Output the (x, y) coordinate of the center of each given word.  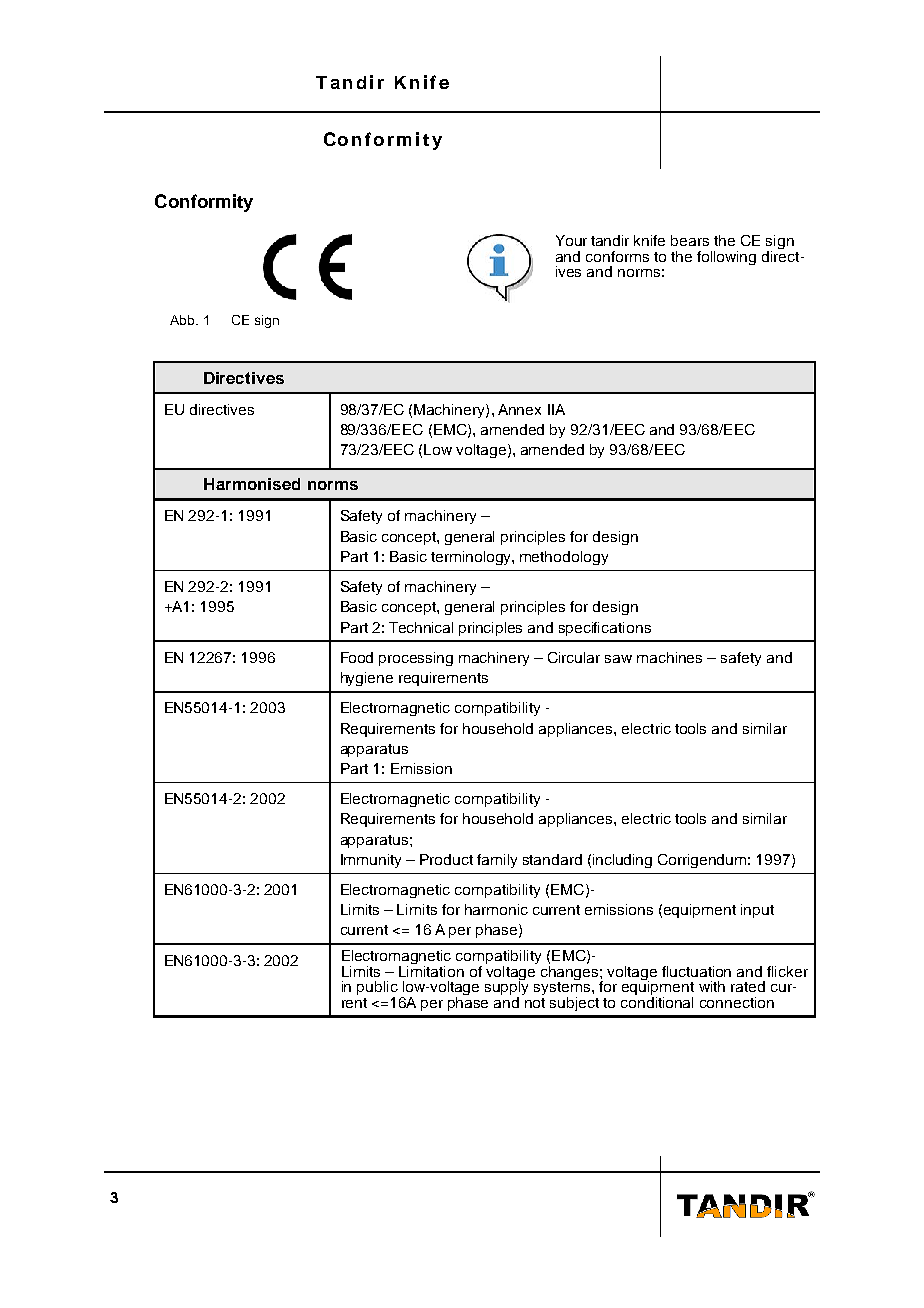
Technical (421, 627)
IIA (556, 409)
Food (357, 657)
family (497, 861)
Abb (183, 320)
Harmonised (252, 484)
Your (571, 240)
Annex (519, 409)
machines (669, 657)
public (377, 989)
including (622, 861)
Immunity (371, 861)
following (726, 258)
